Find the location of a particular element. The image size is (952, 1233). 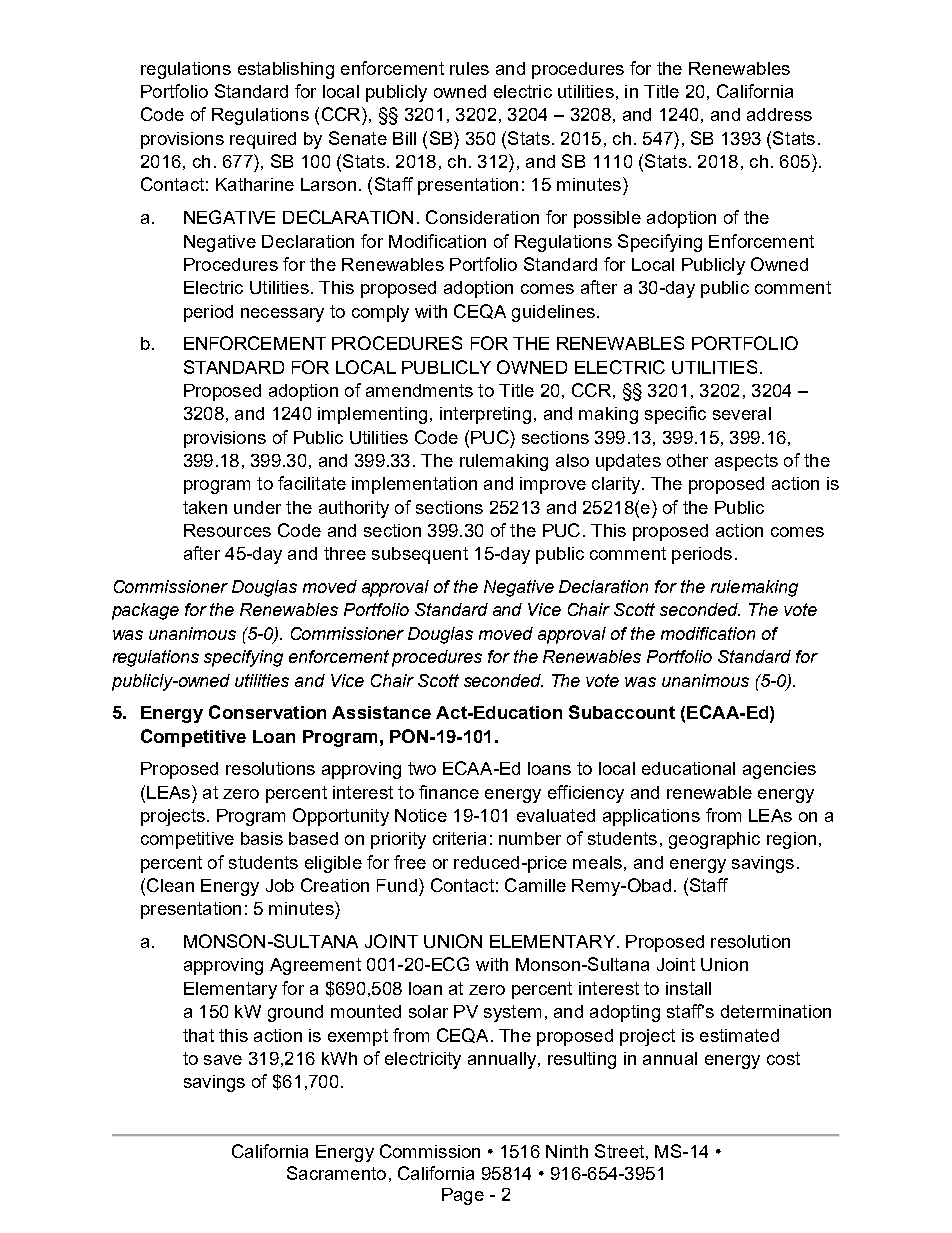

subsequent is located at coordinates (420, 555).
